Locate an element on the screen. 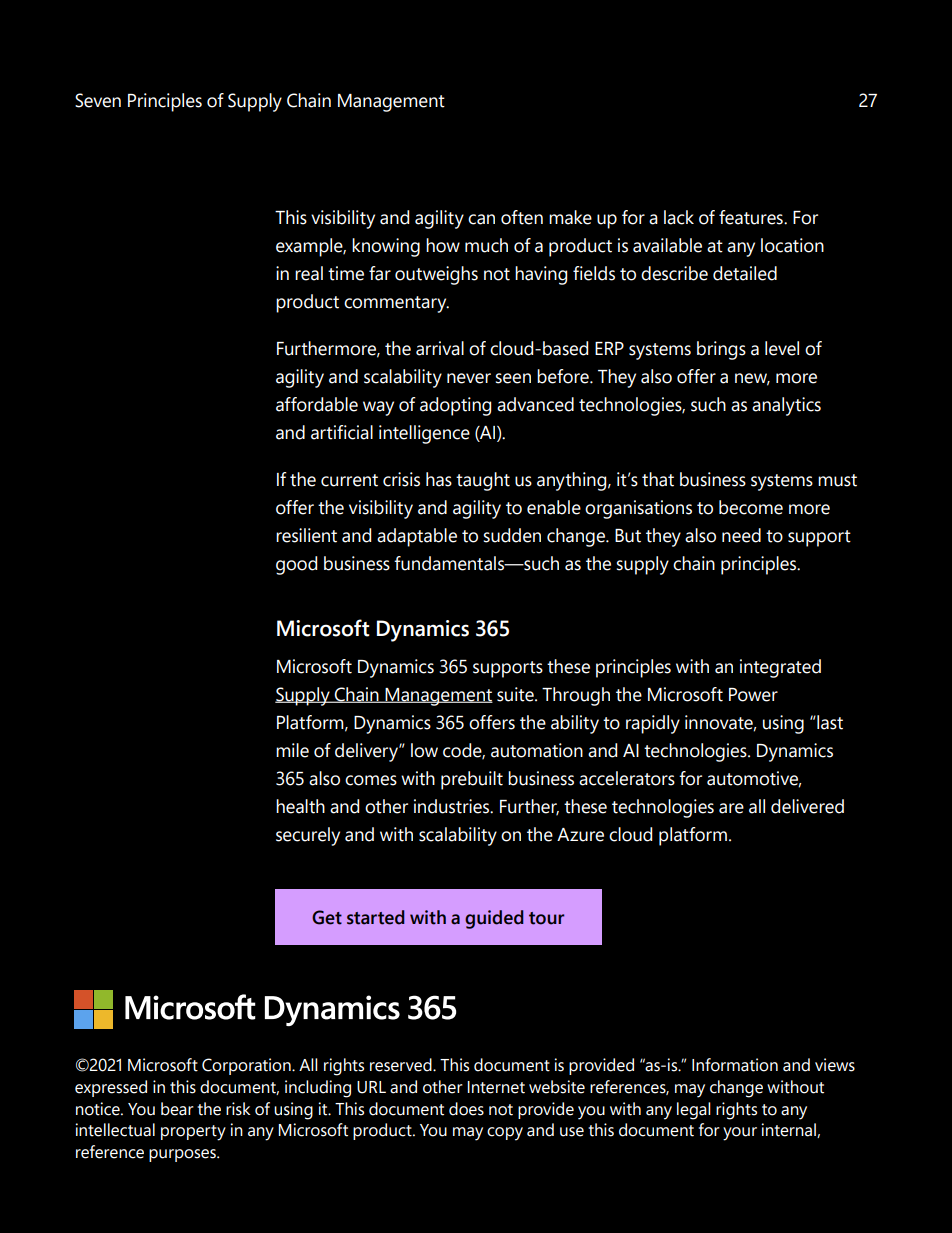 The width and height of the screenshot is (952, 1233). does is located at coordinates (466, 1109).
